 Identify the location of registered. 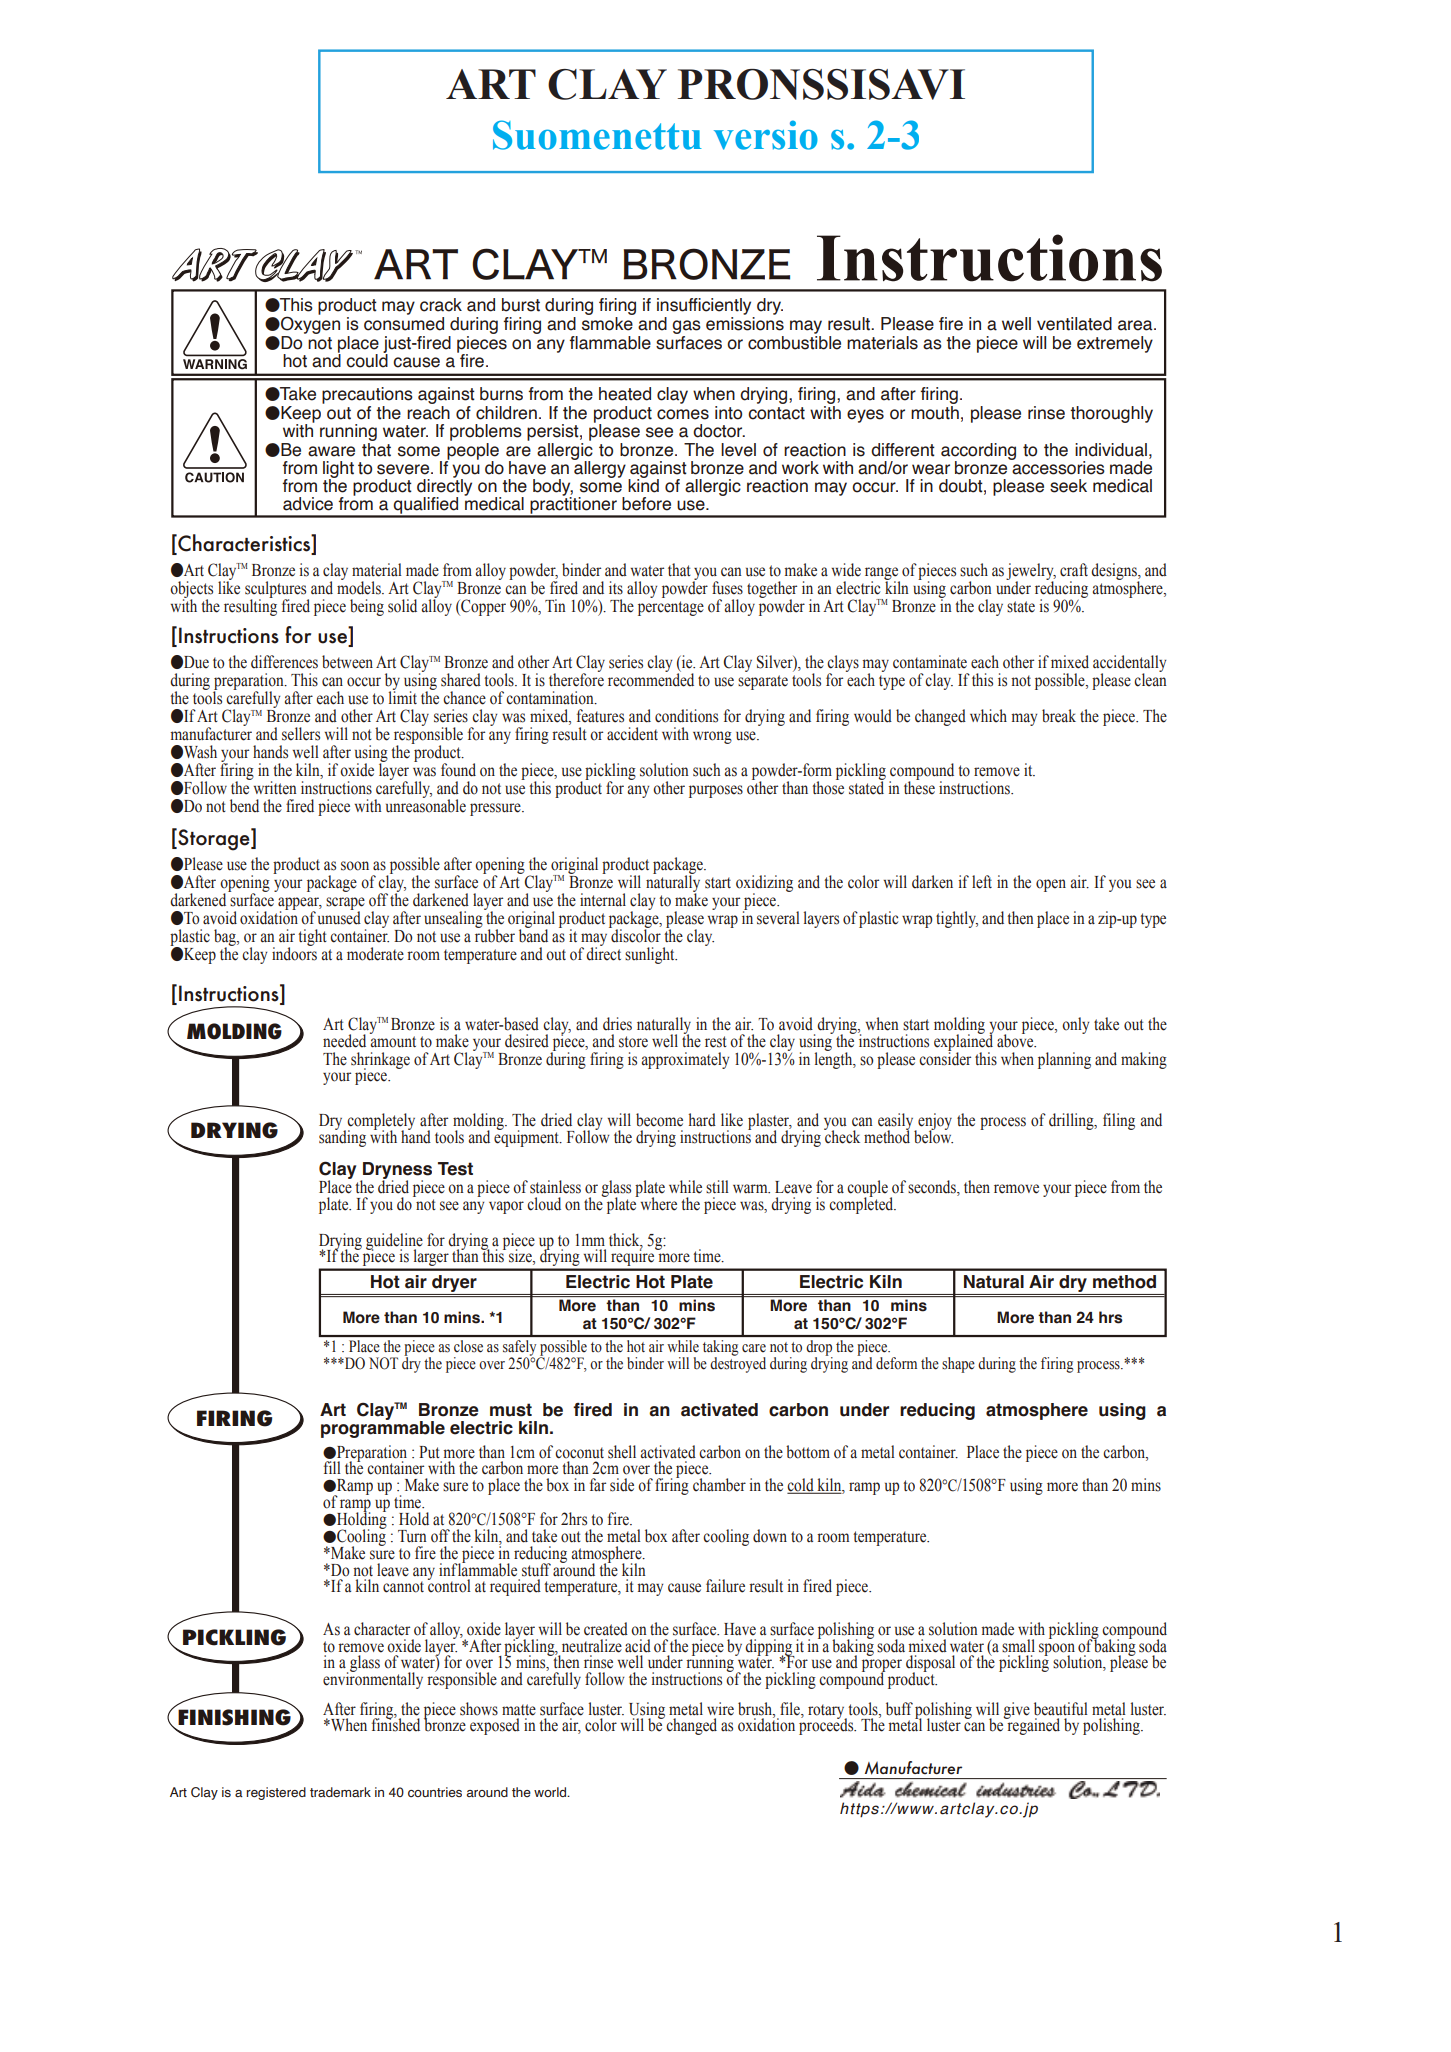
(276, 1793).
